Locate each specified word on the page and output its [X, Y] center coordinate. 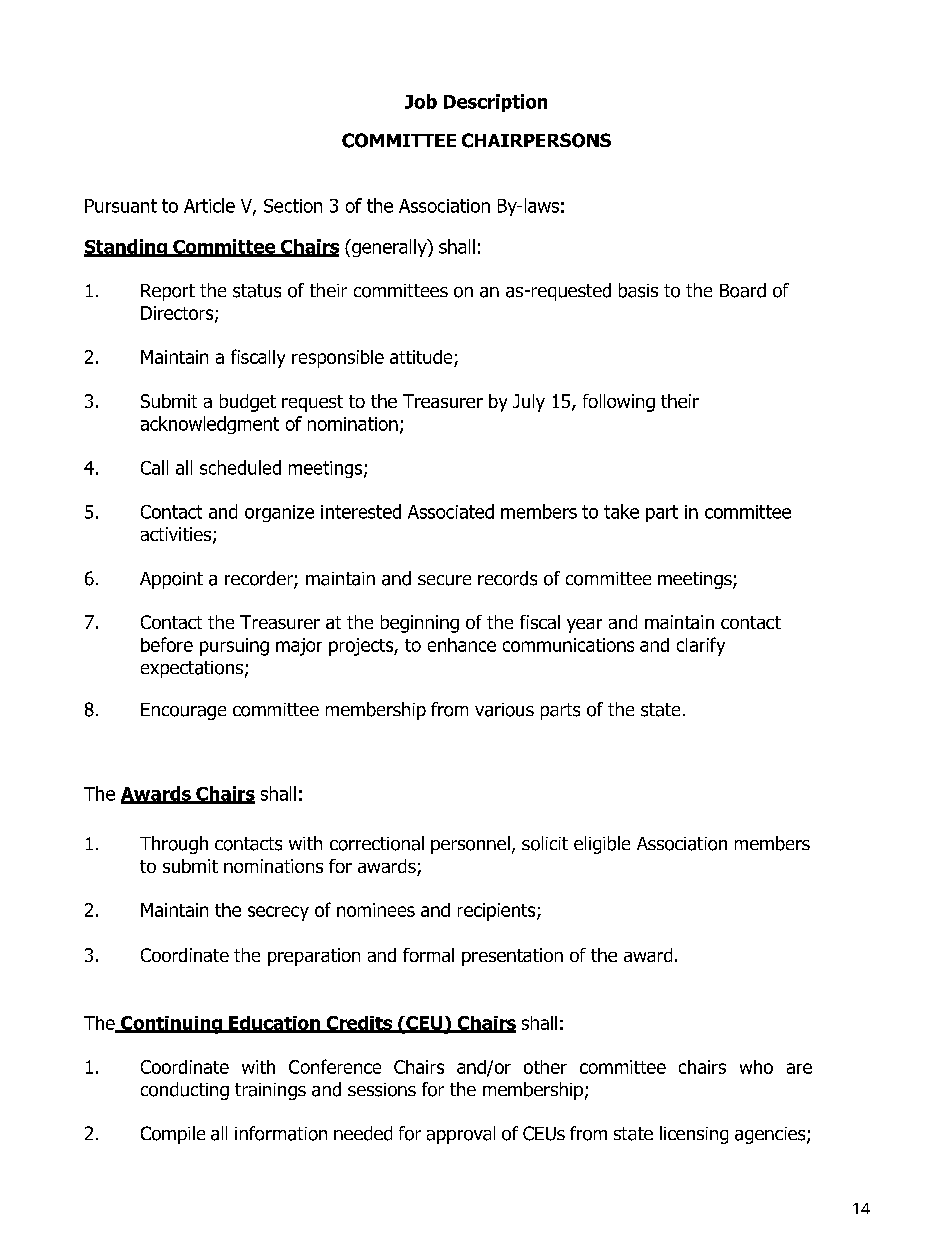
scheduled [240, 467]
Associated [451, 511]
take [621, 511]
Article [209, 205]
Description [495, 103]
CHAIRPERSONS [536, 140]
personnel [470, 845]
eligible [602, 845]
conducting [185, 1091]
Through [174, 845]
